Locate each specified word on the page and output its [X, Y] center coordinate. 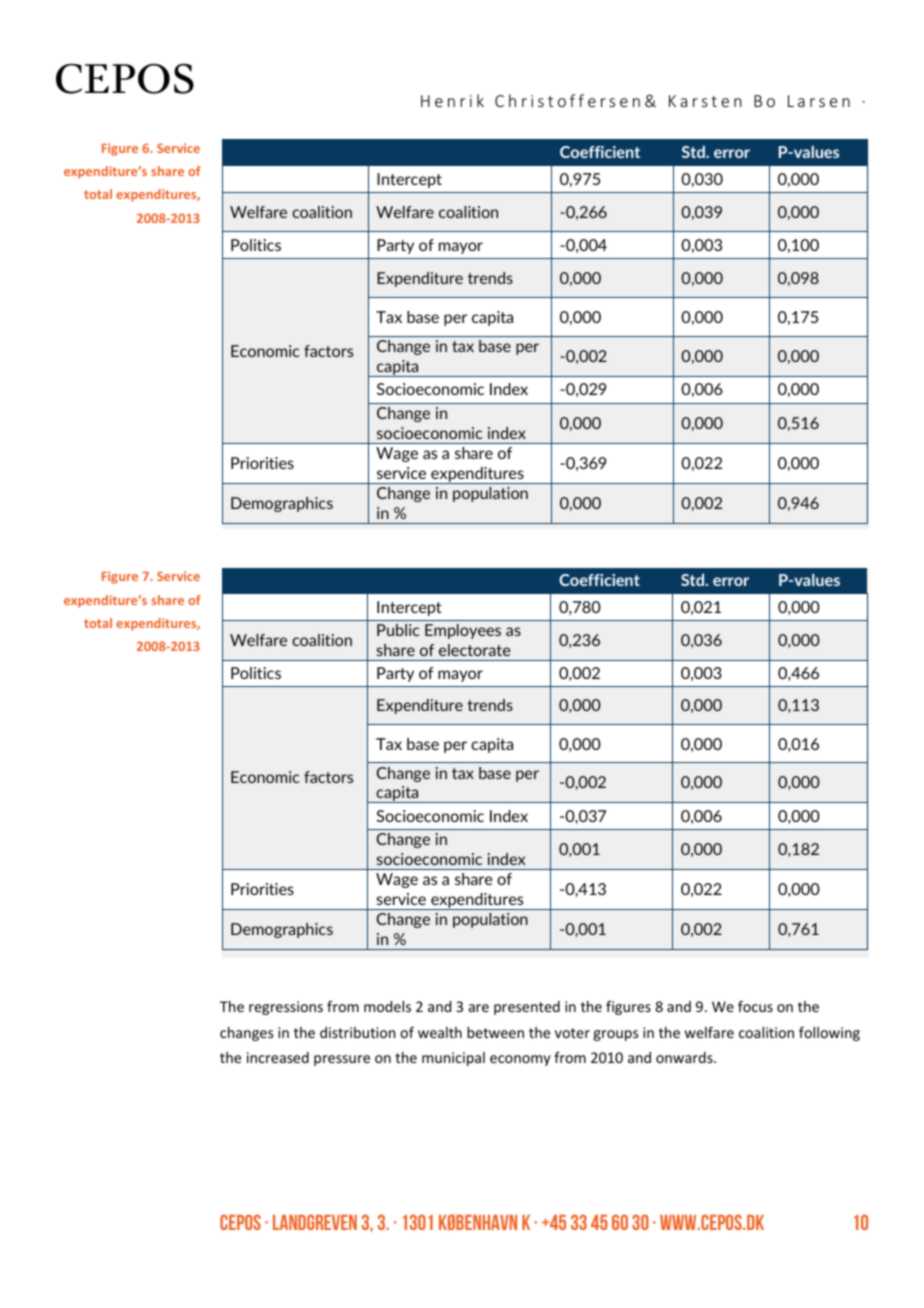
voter [572, 1033]
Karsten [705, 101]
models [387, 1006]
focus [755, 1006]
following [829, 1034]
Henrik [452, 100]
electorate [474, 650]
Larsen [819, 101]
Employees [463, 631]
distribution [357, 1032]
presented [527, 1008]
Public [398, 630]
